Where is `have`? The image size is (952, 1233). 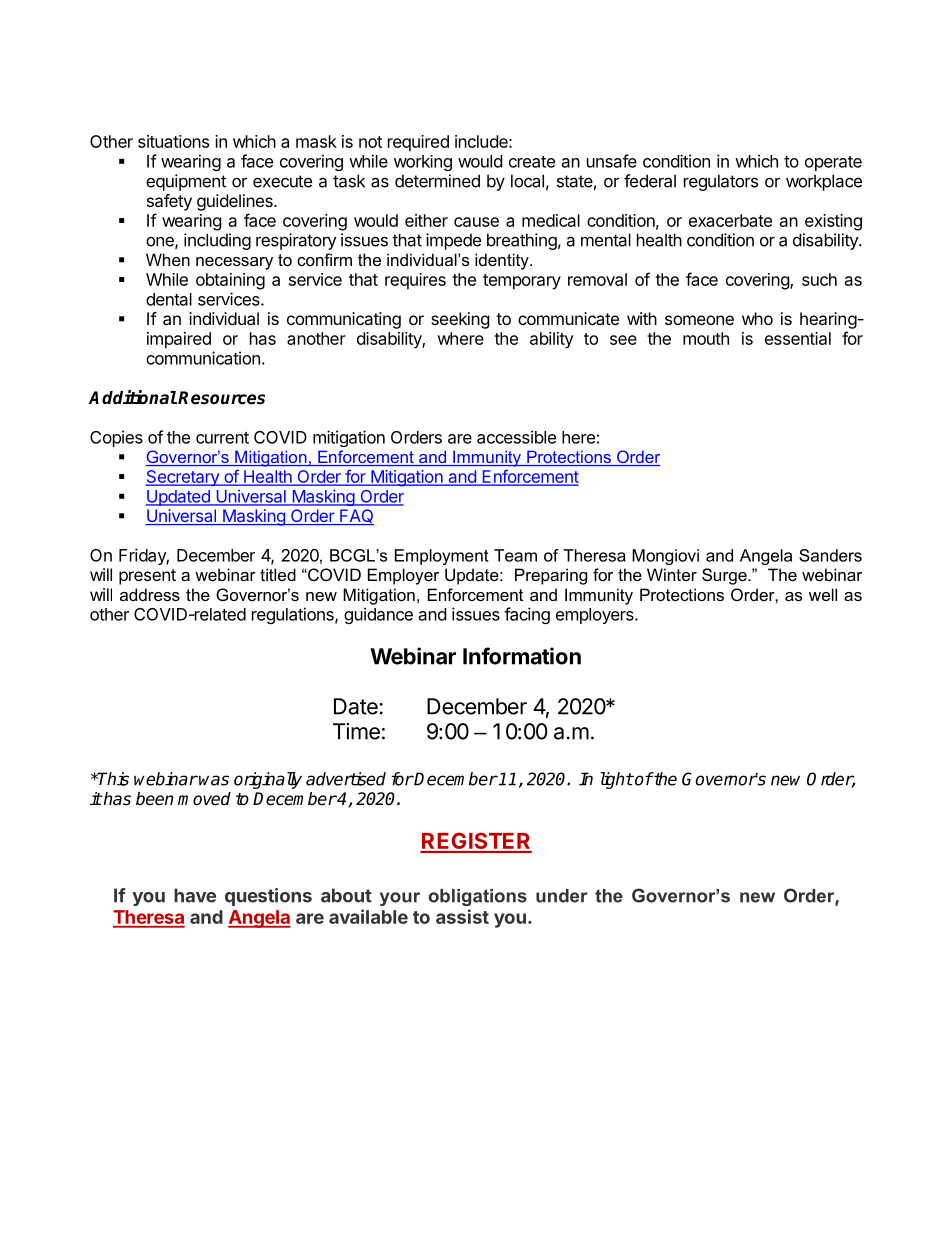 have is located at coordinates (195, 895).
